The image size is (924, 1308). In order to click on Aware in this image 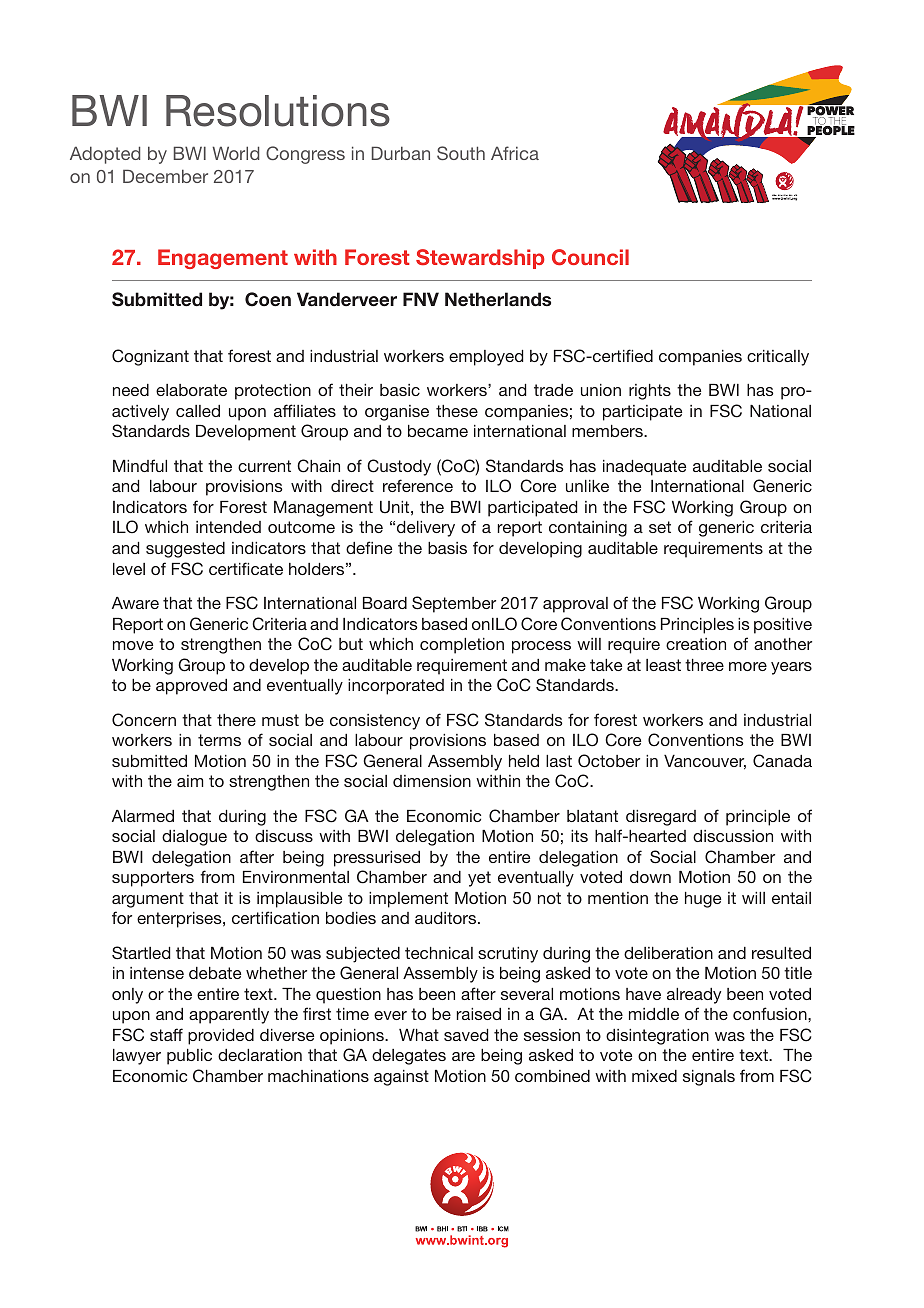, I will do `click(135, 603)`.
